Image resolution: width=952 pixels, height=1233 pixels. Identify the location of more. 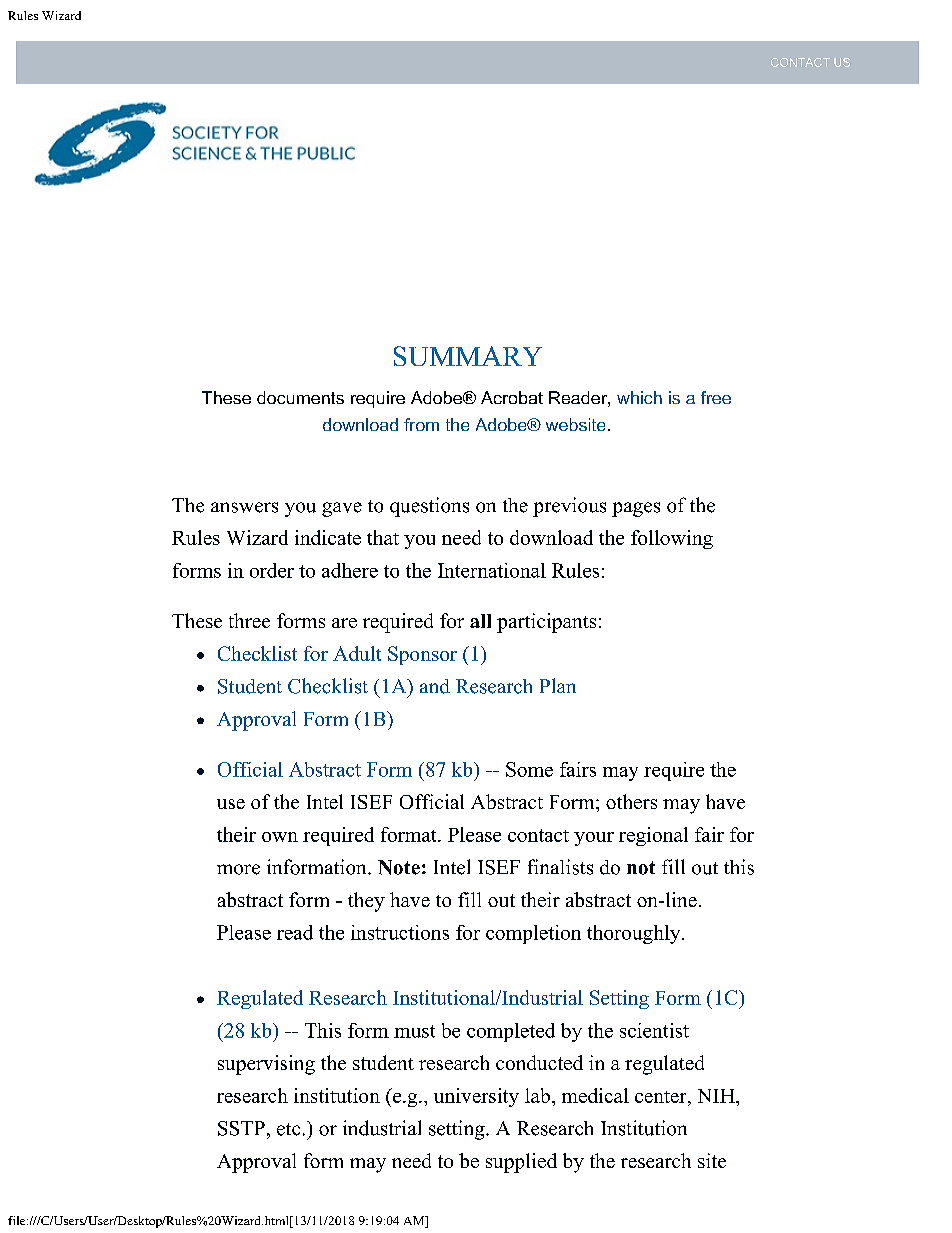
(238, 869).
